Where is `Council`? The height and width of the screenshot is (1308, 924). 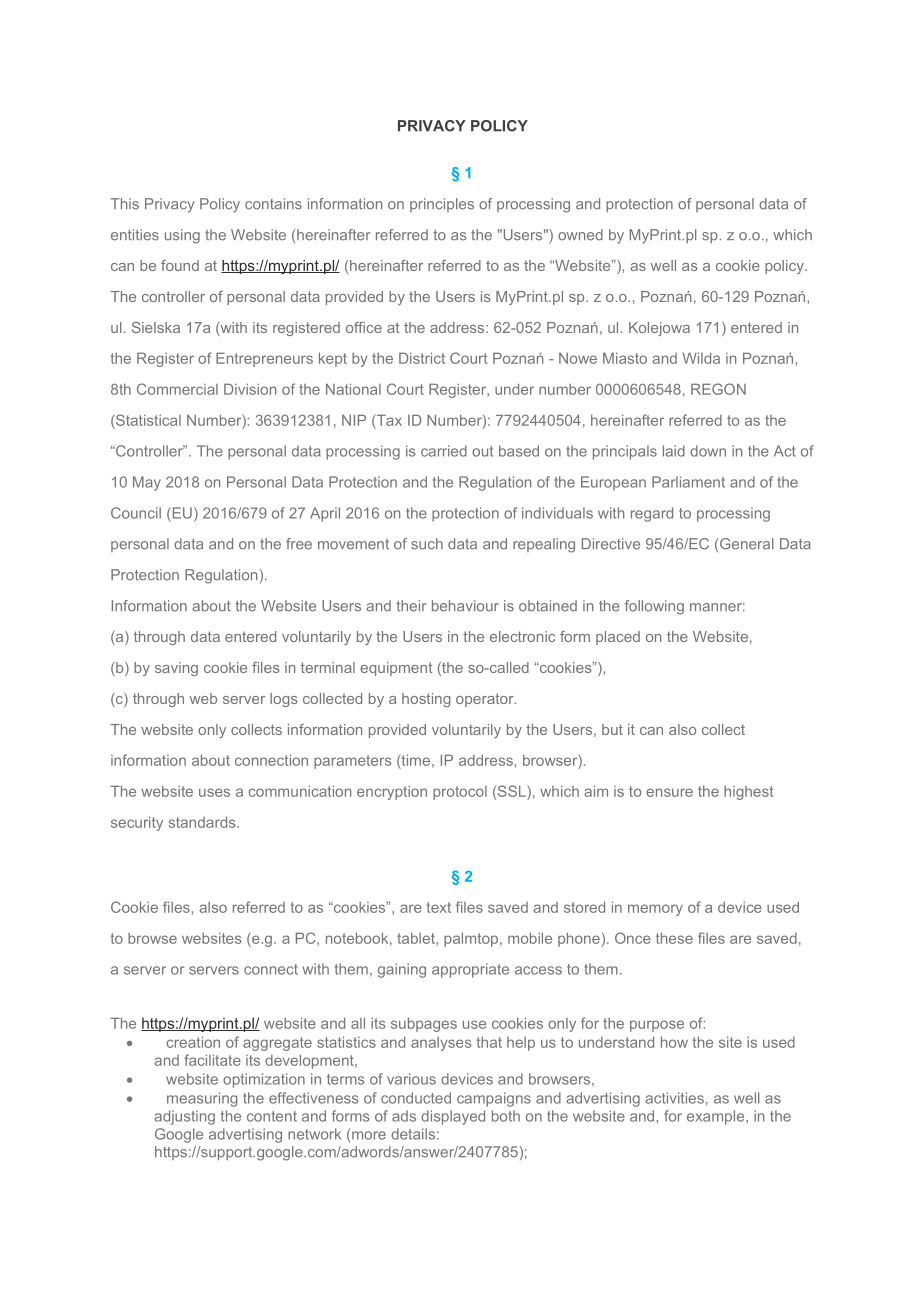 Council is located at coordinates (136, 513).
